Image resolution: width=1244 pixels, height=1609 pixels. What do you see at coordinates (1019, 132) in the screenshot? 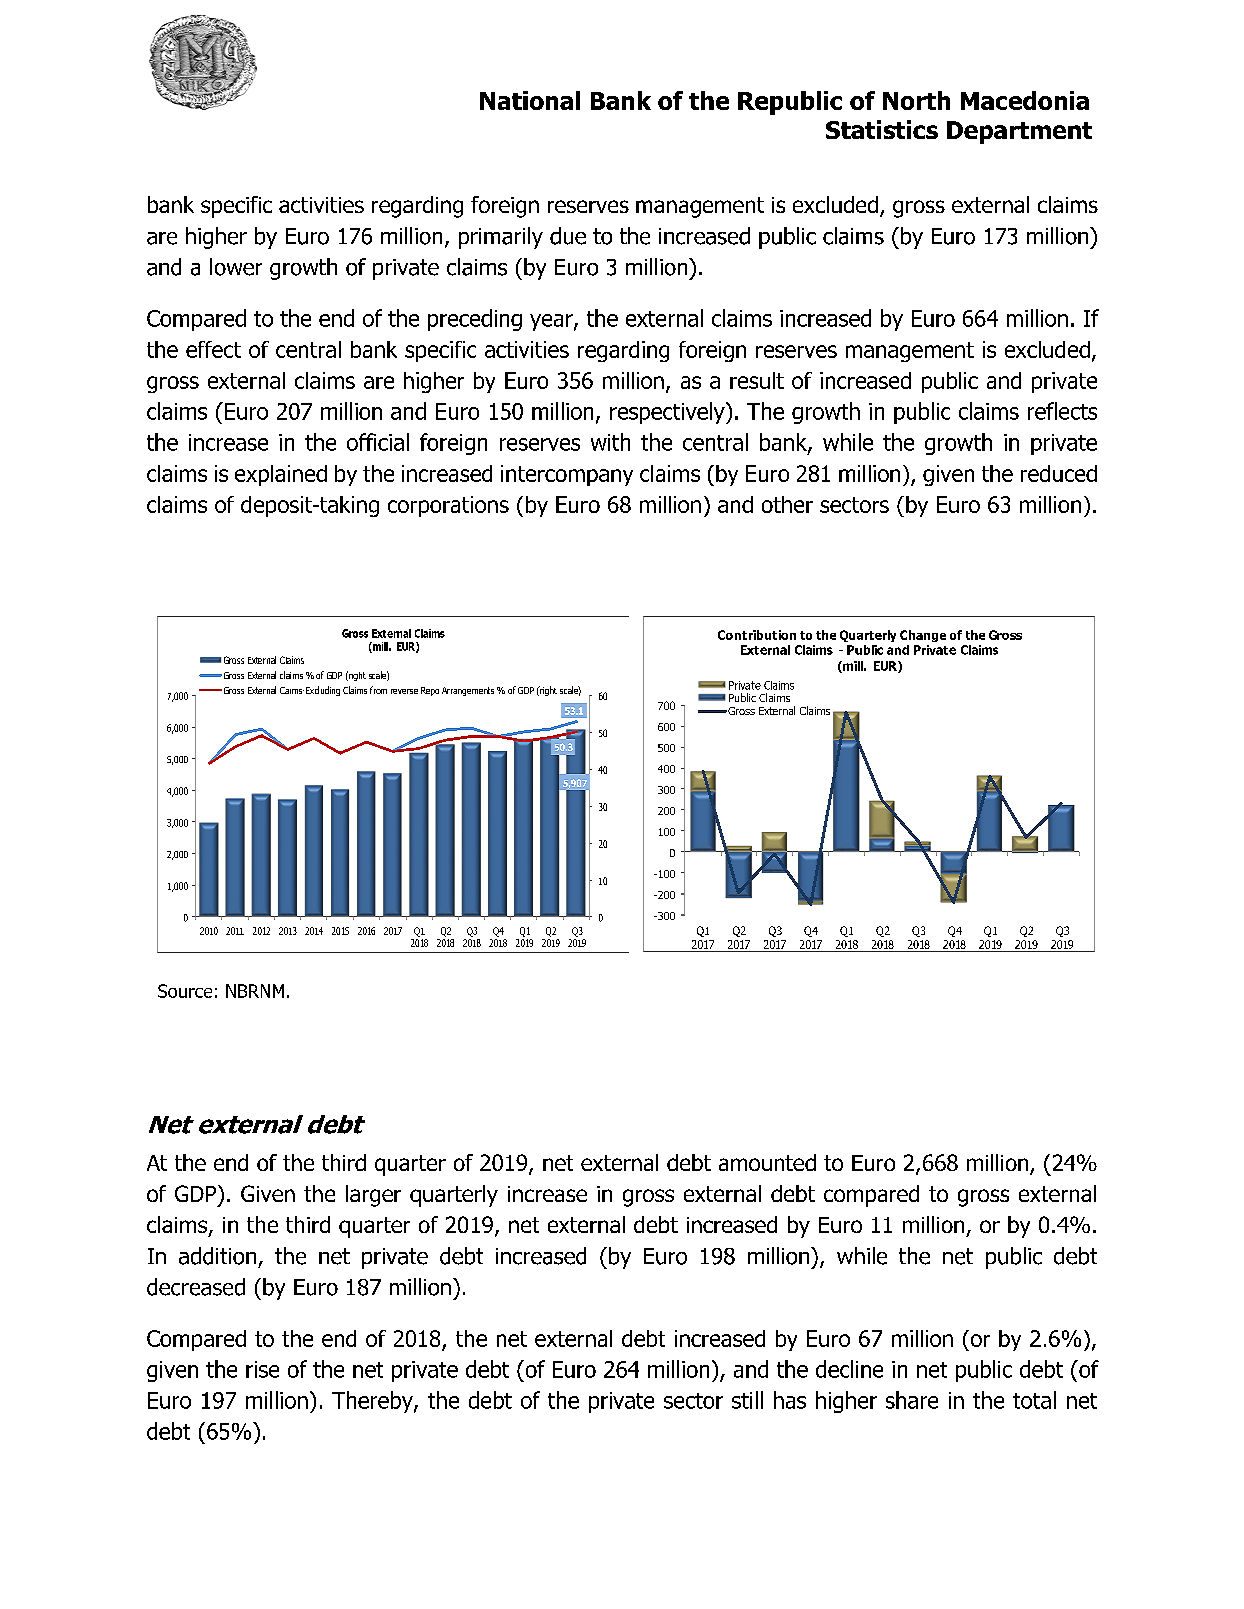
I see `Department` at bounding box center [1019, 132].
